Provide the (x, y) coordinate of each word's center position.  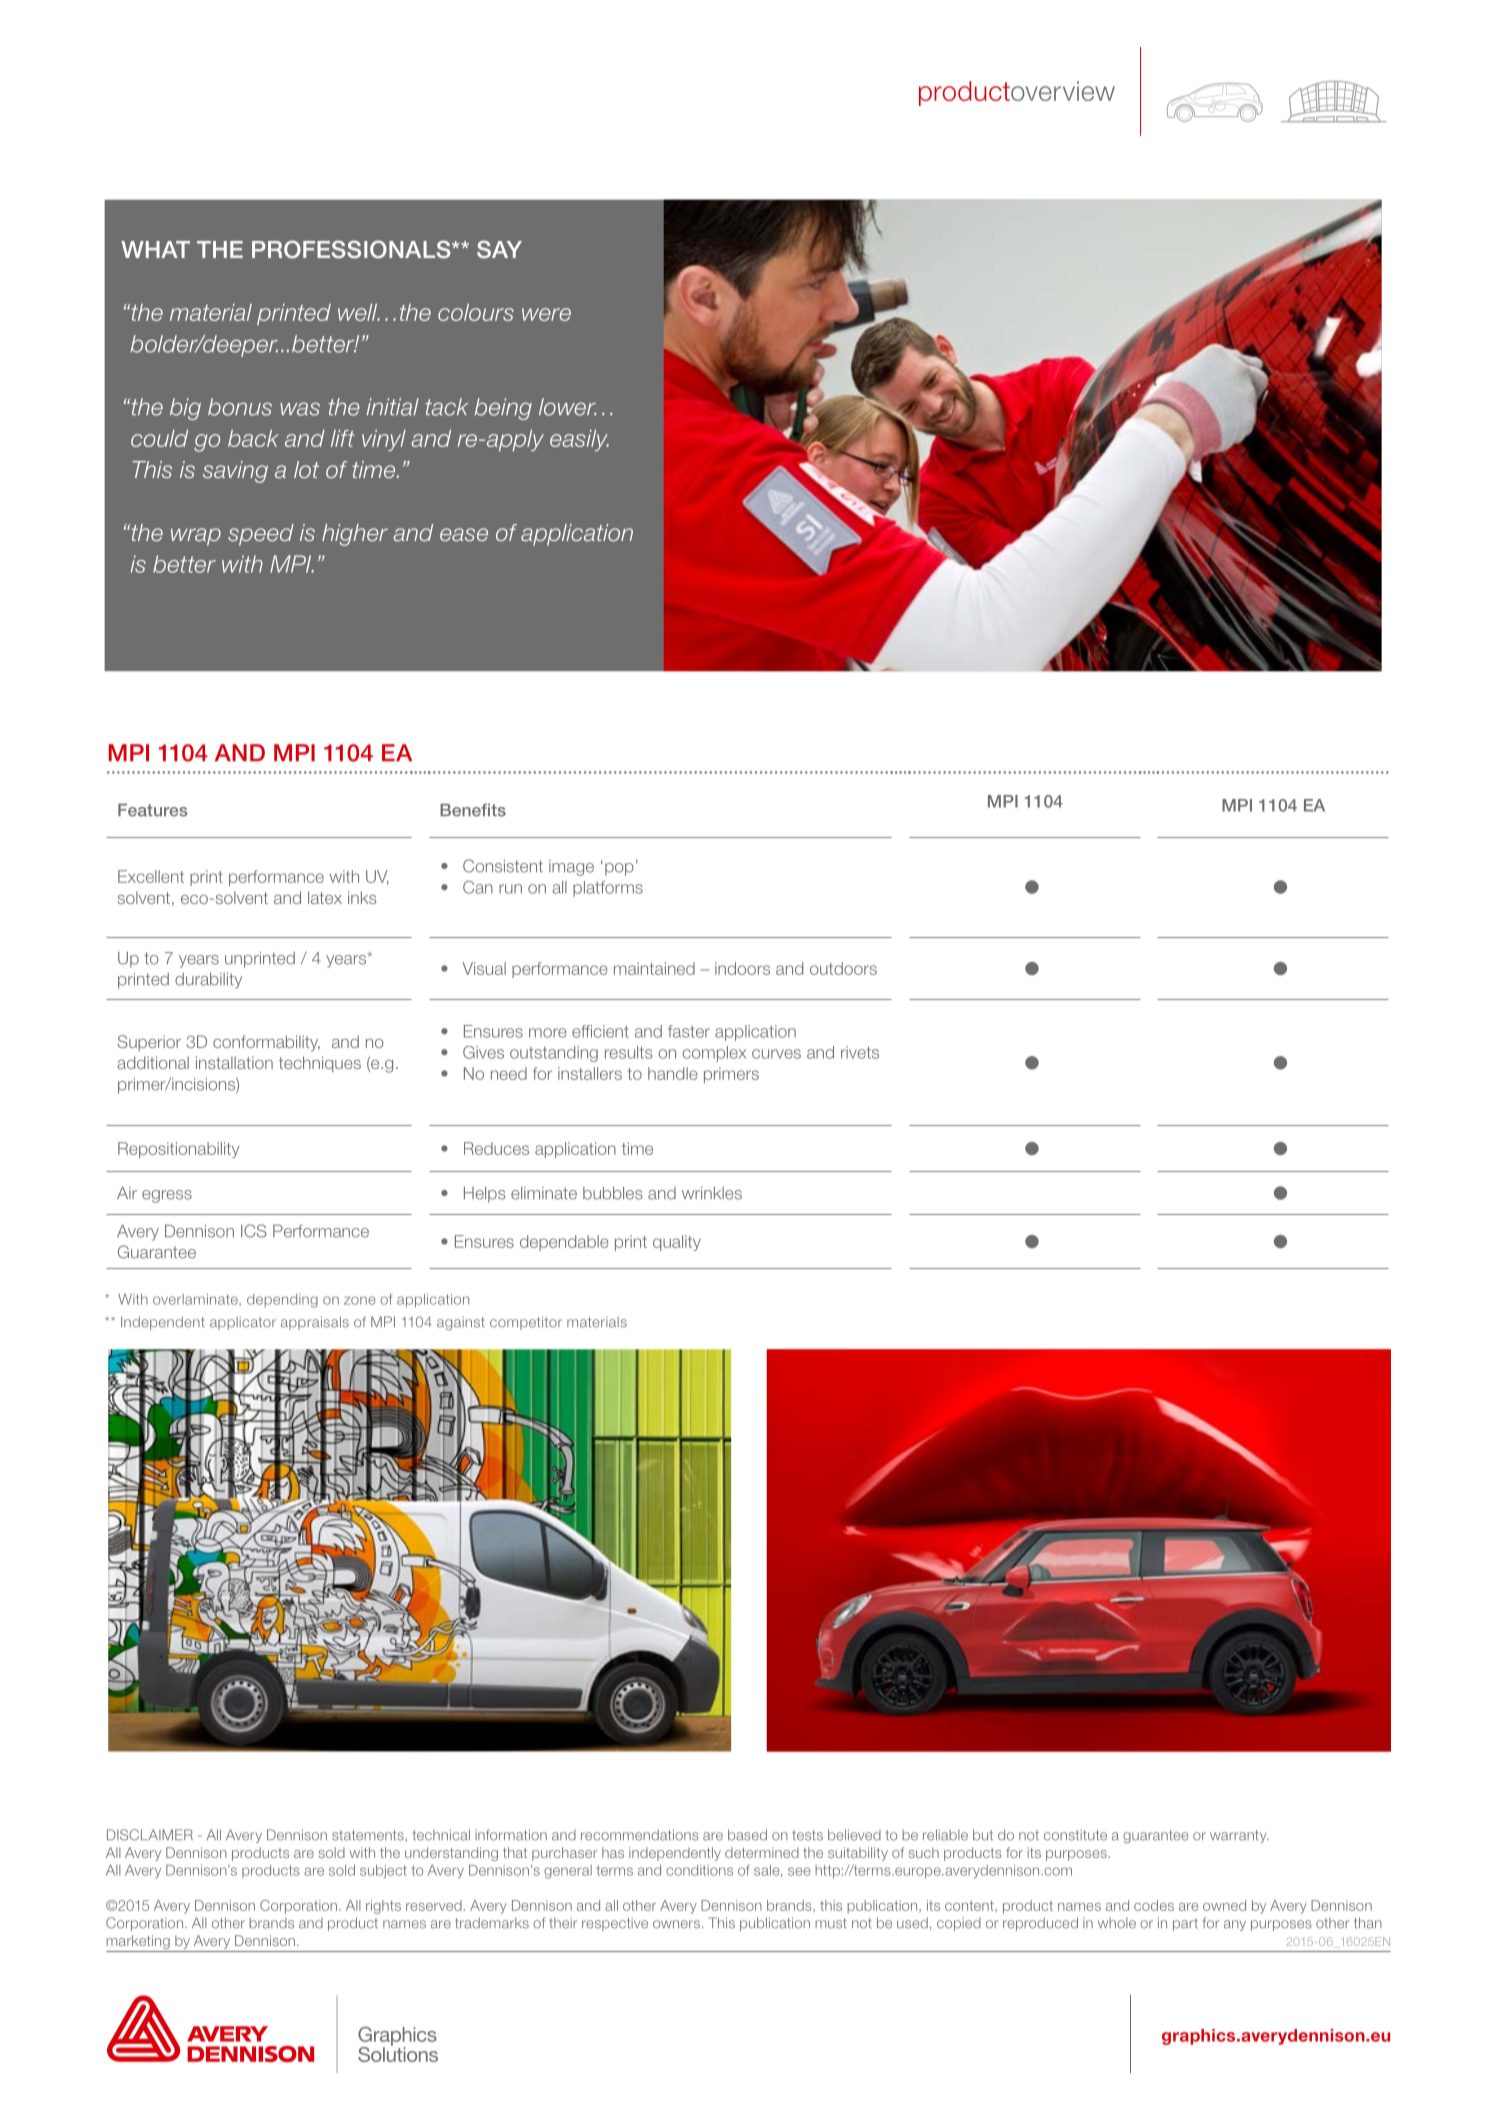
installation (234, 1062)
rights (383, 1907)
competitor (526, 1323)
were (546, 314)
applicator (243, 1323)
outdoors (843, 968)
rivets (860, 1052)
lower (568, 407)
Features (153, 810)
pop (619, 869)
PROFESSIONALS (352, 249)
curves (776, 1054)
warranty (1239, 1836)
